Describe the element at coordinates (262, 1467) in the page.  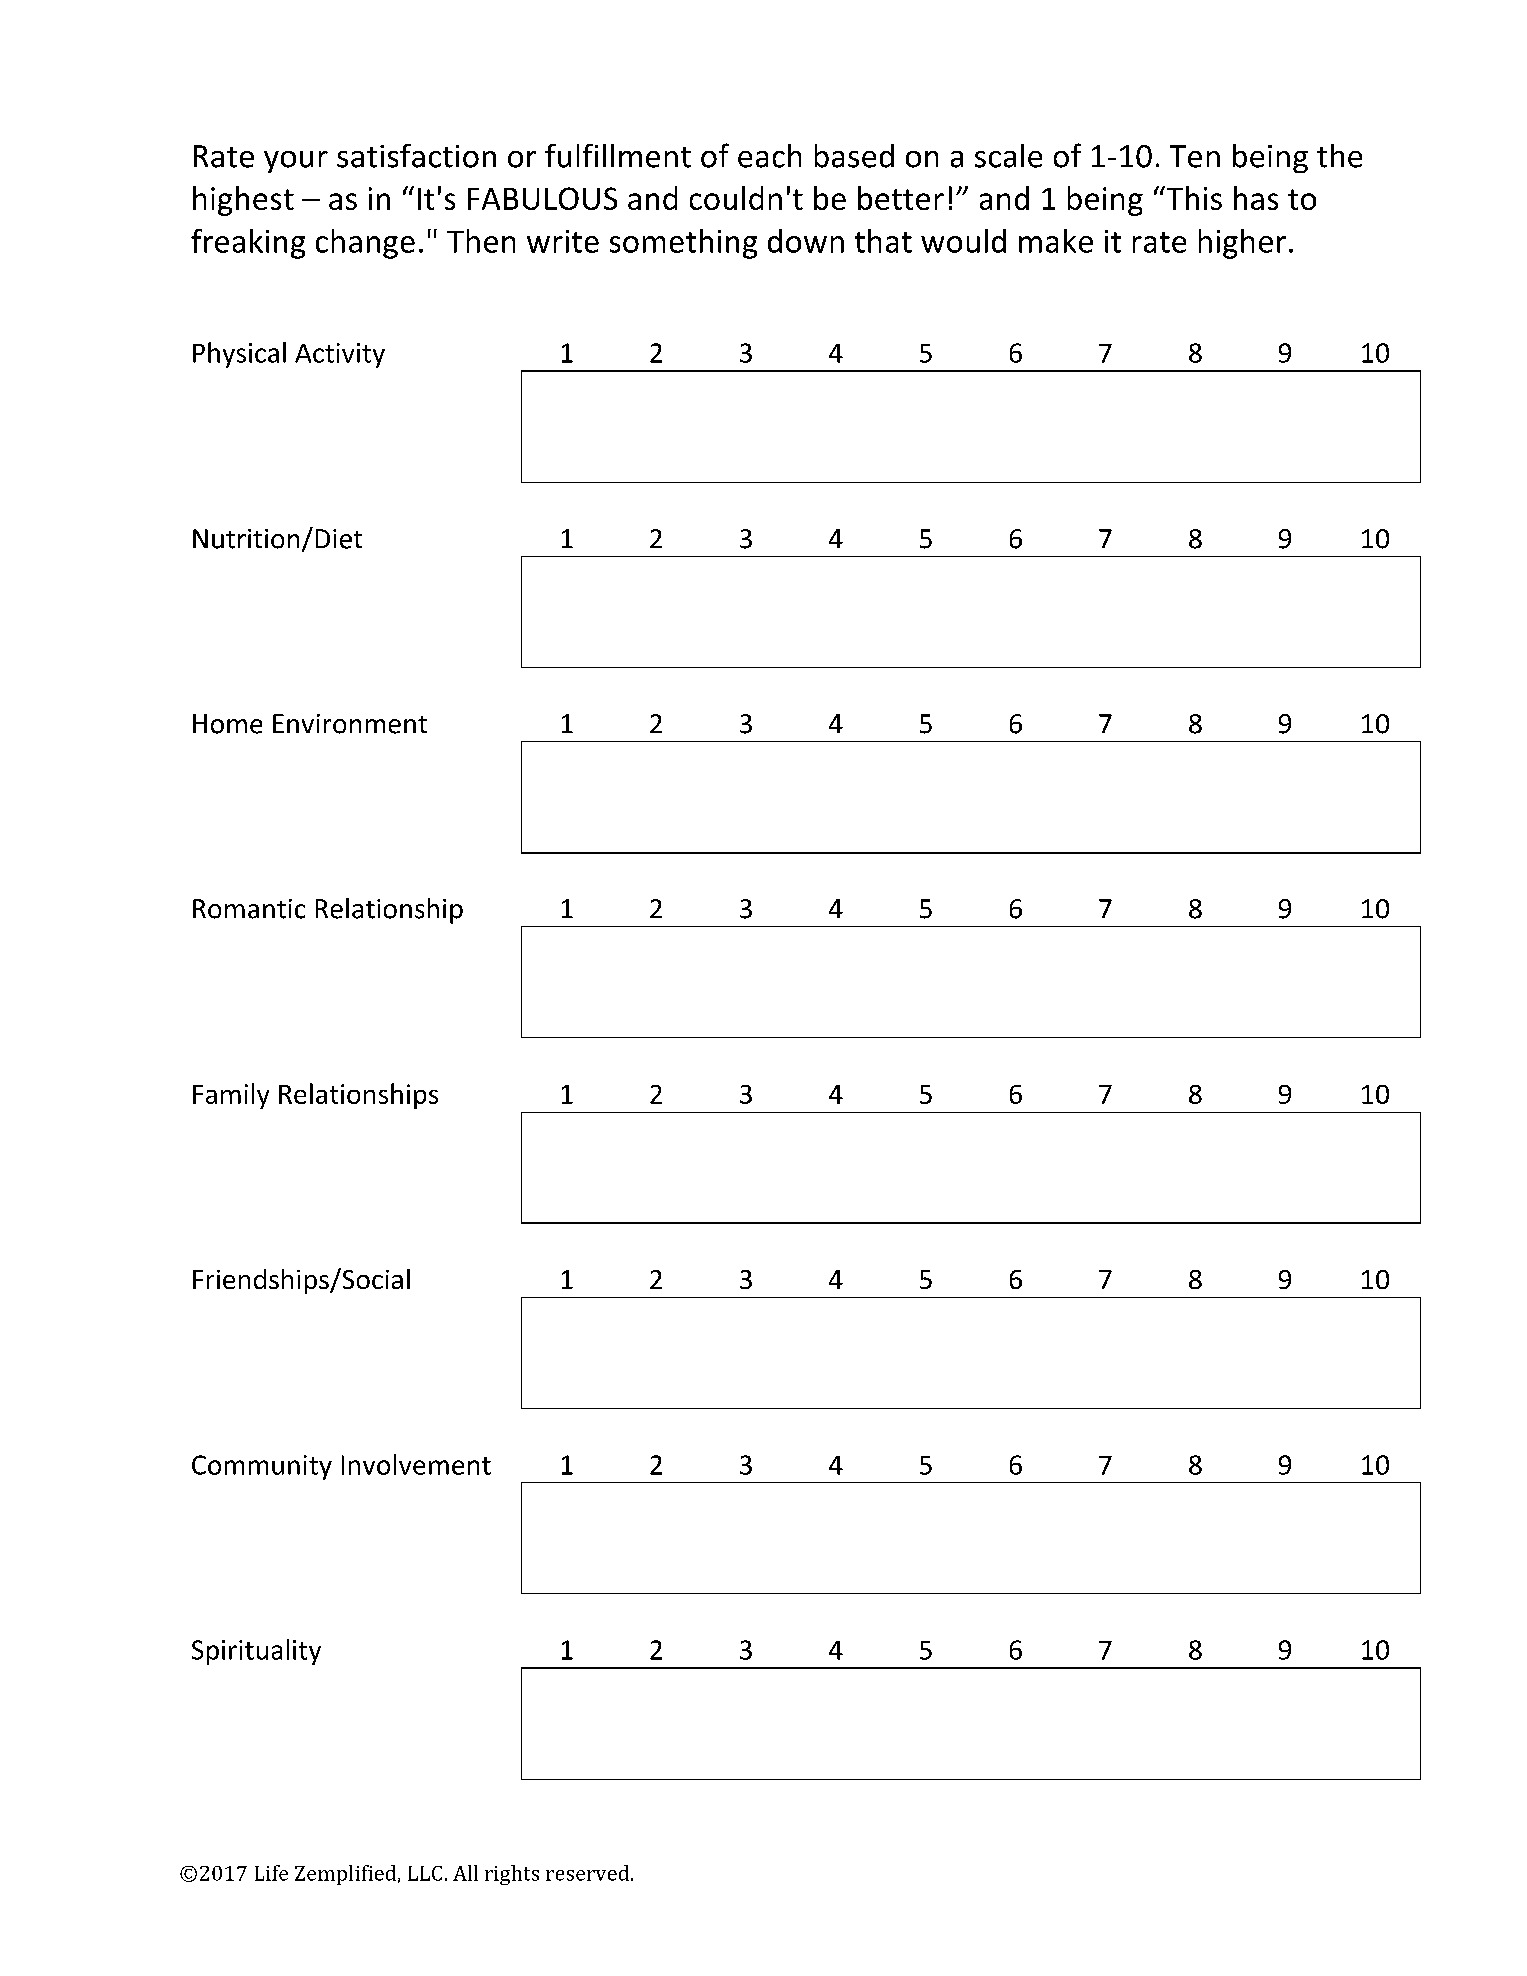
I see `Community` at that location.
